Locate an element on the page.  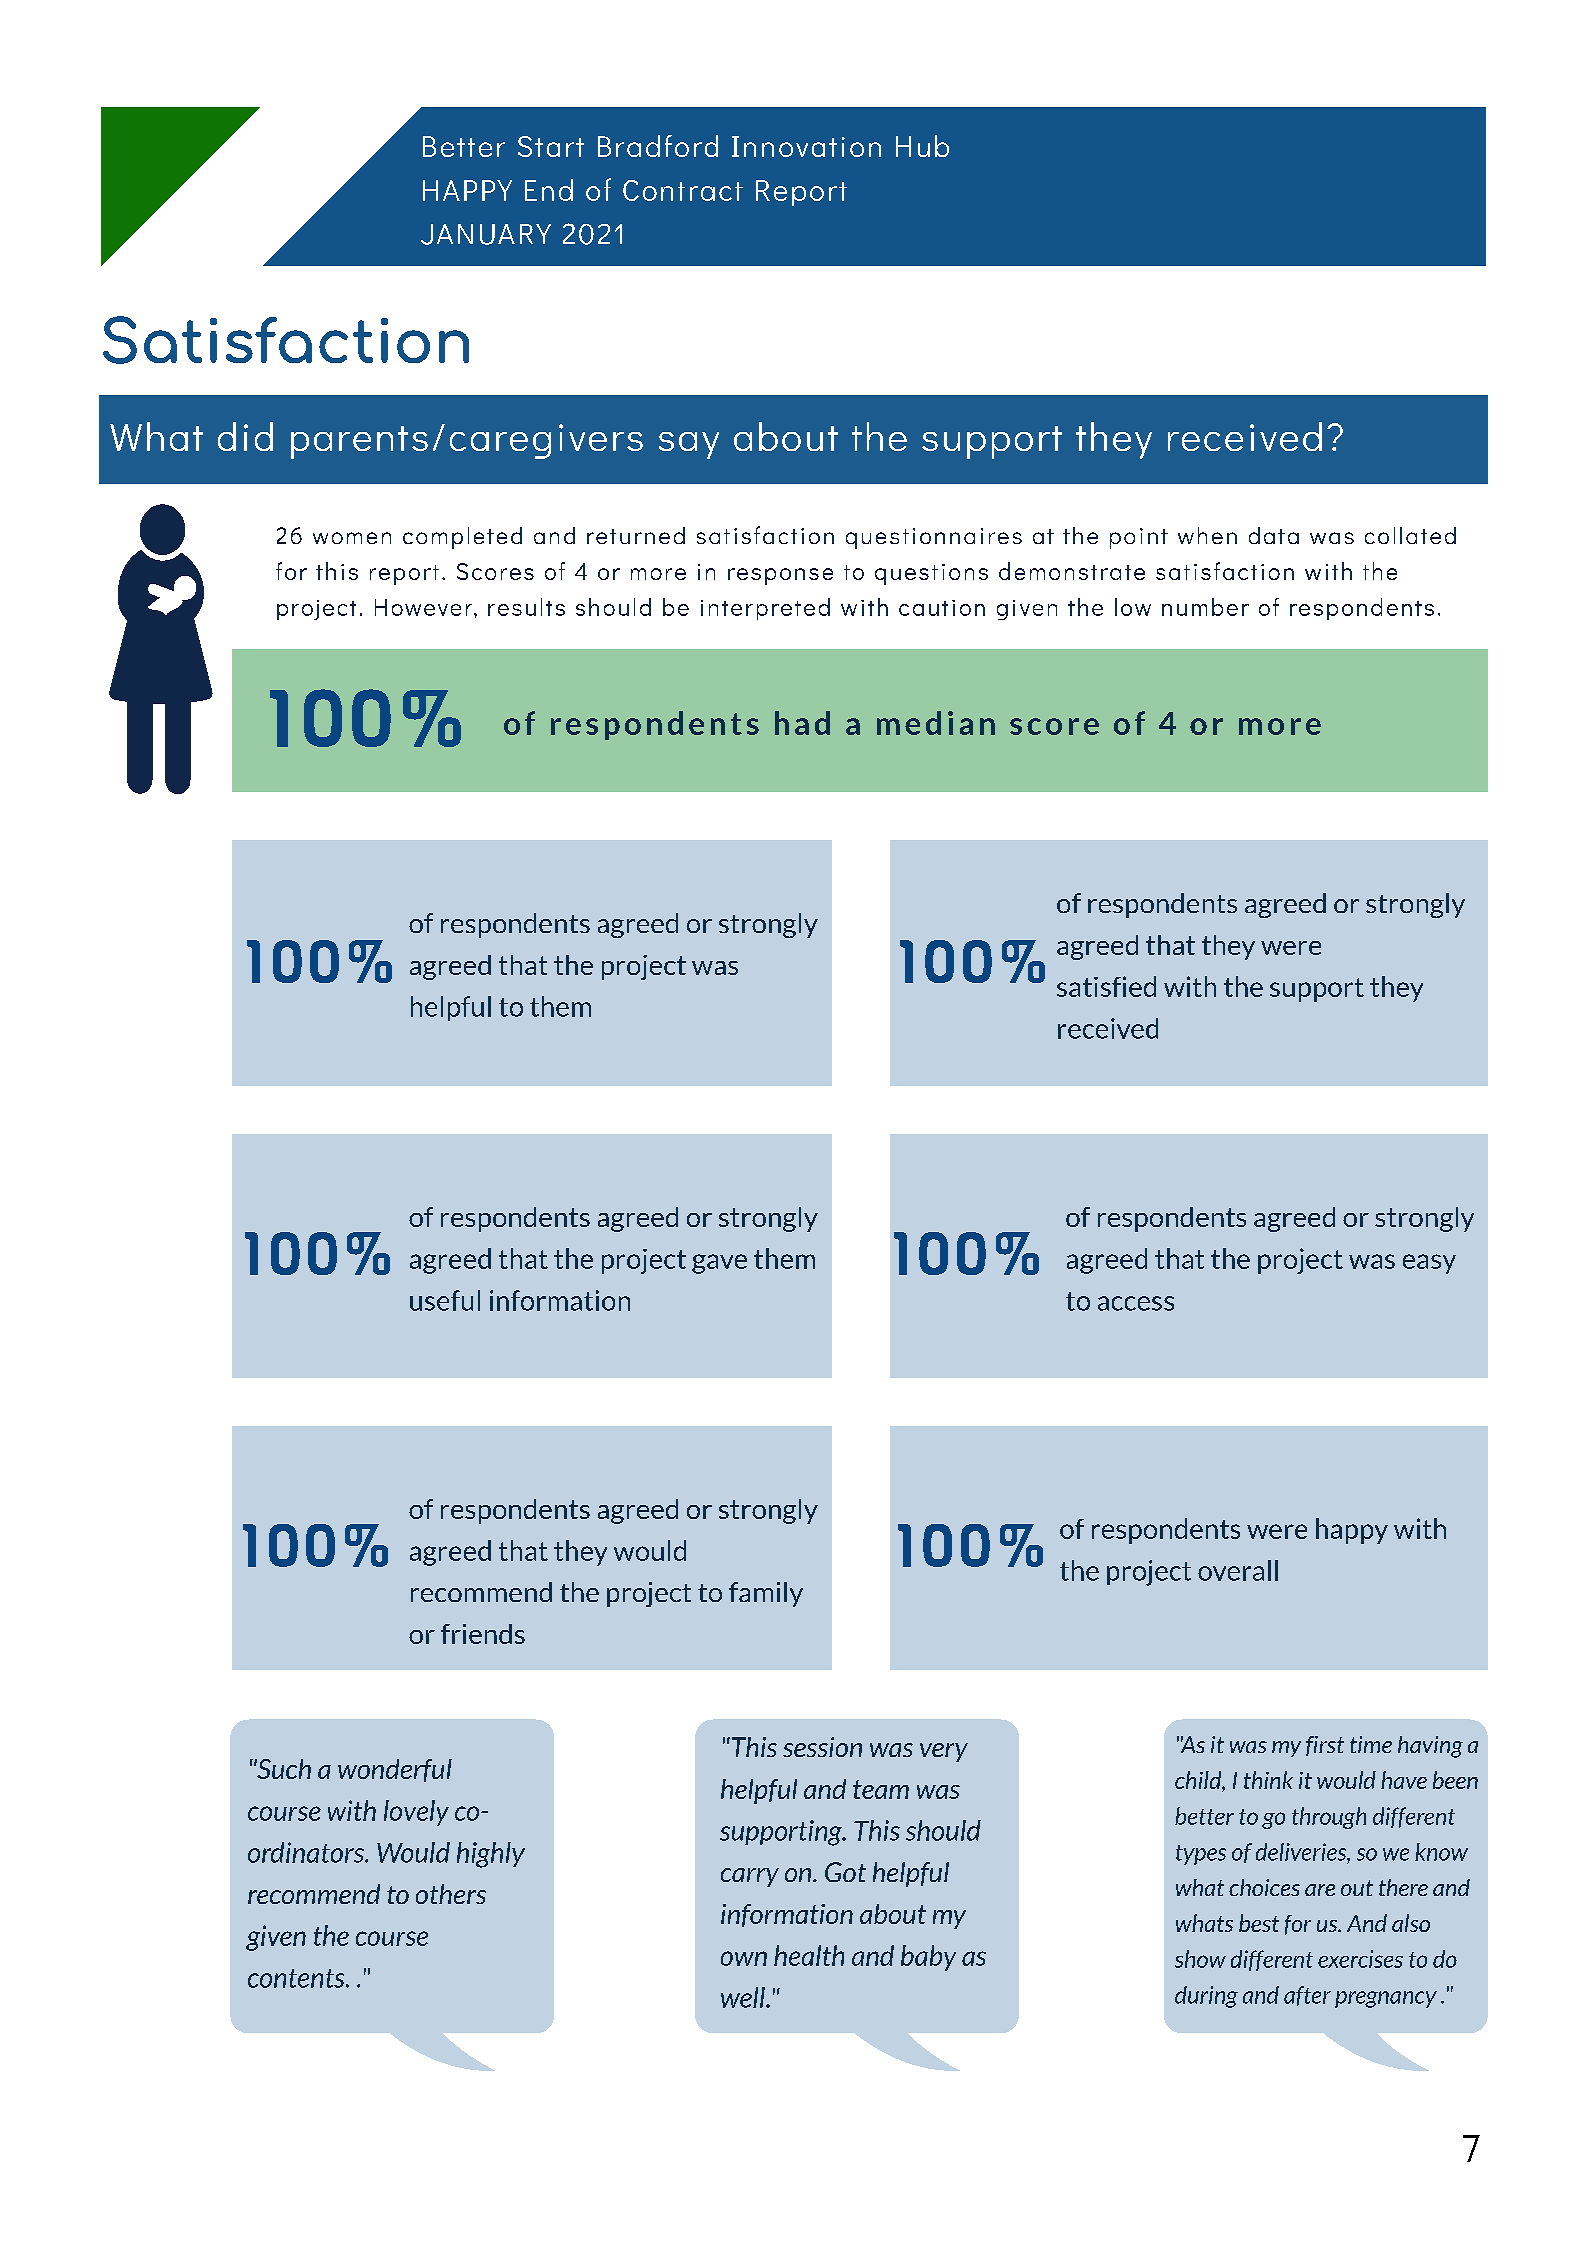
gave is located at coordinates (719, 1264).
